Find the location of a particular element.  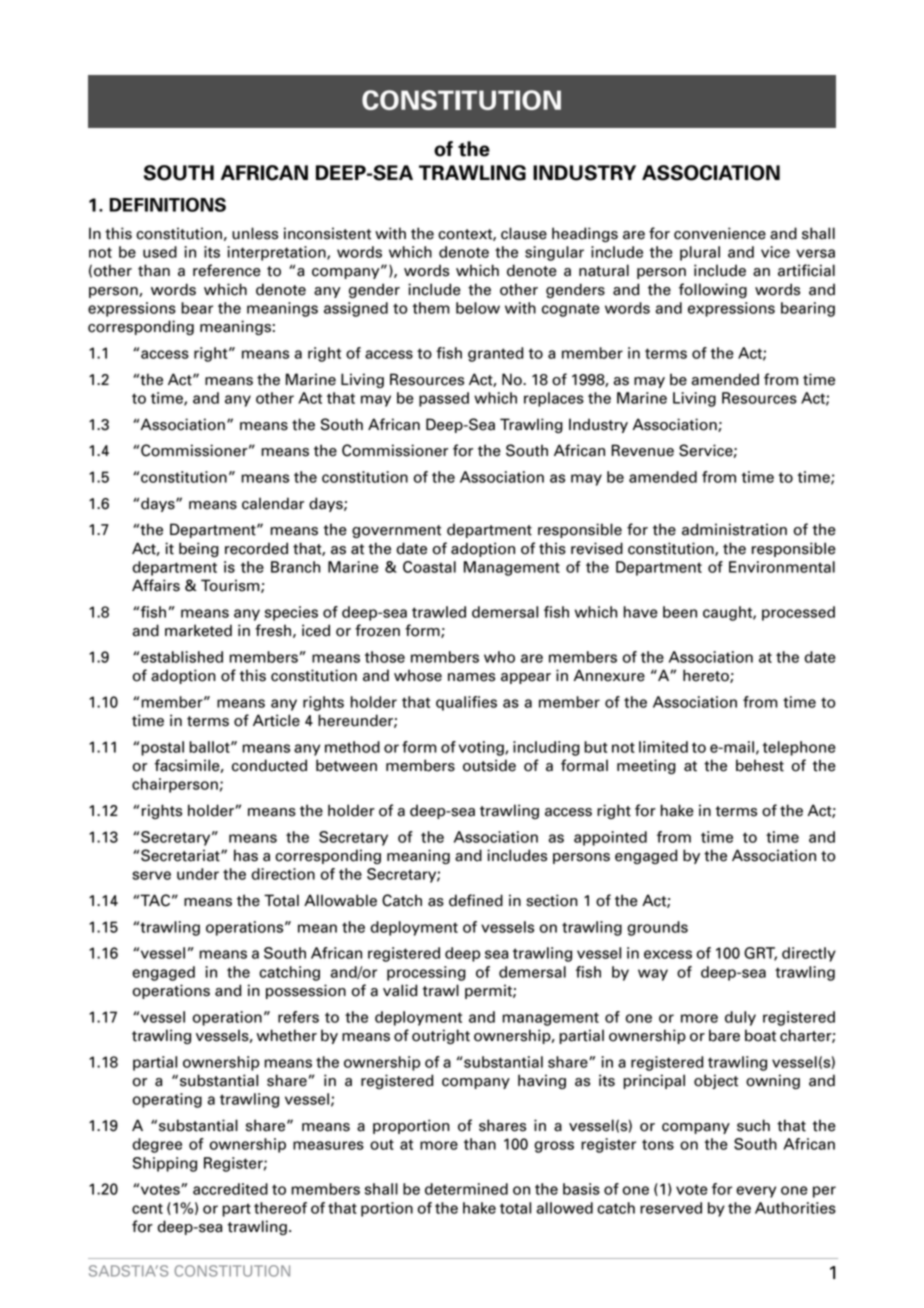

Coastal is located at coordinates (429, 567).
